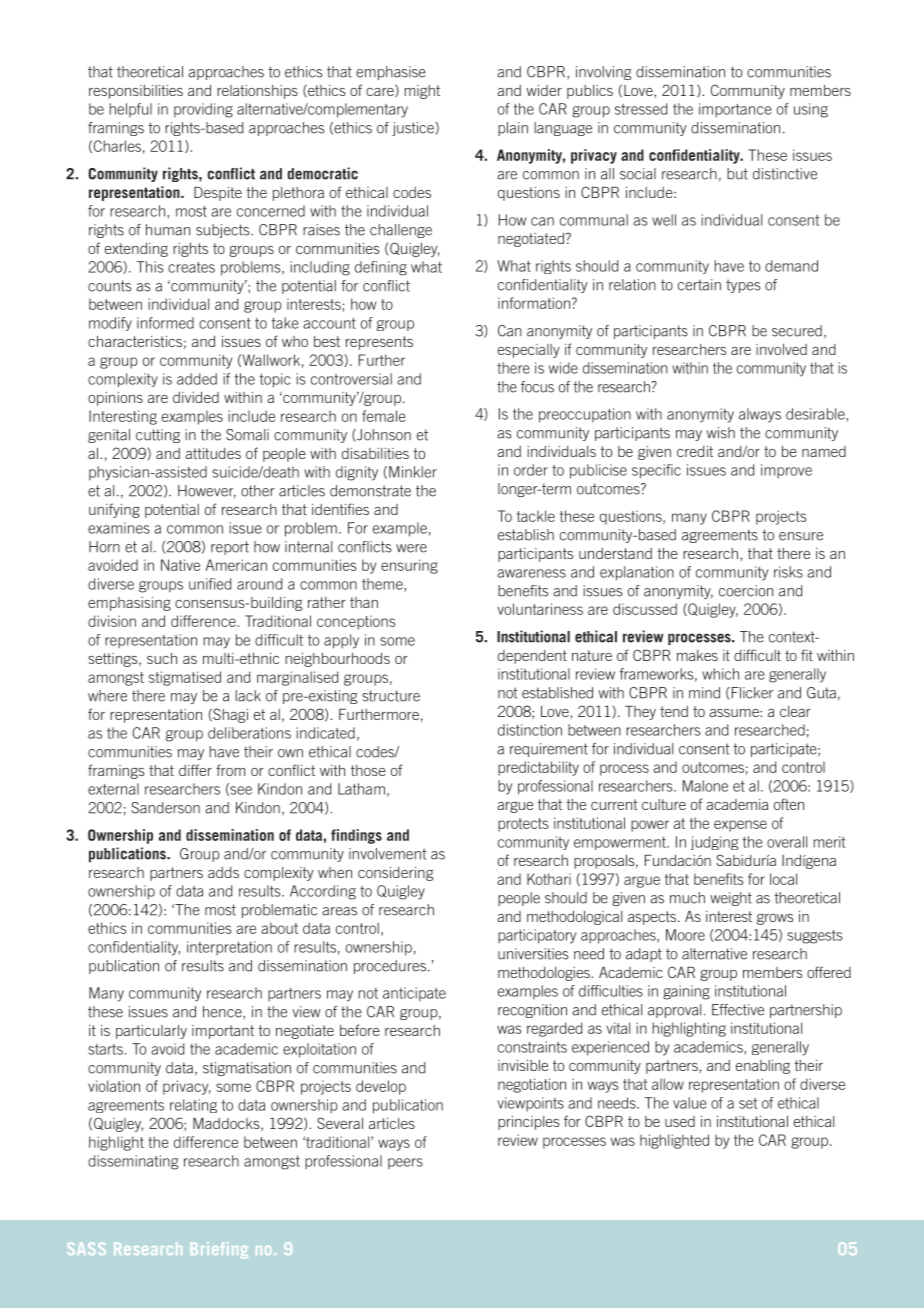  What do you see at coordinates (781, 349) in the image?
I see `involved` at bounding box center [781, 349].
